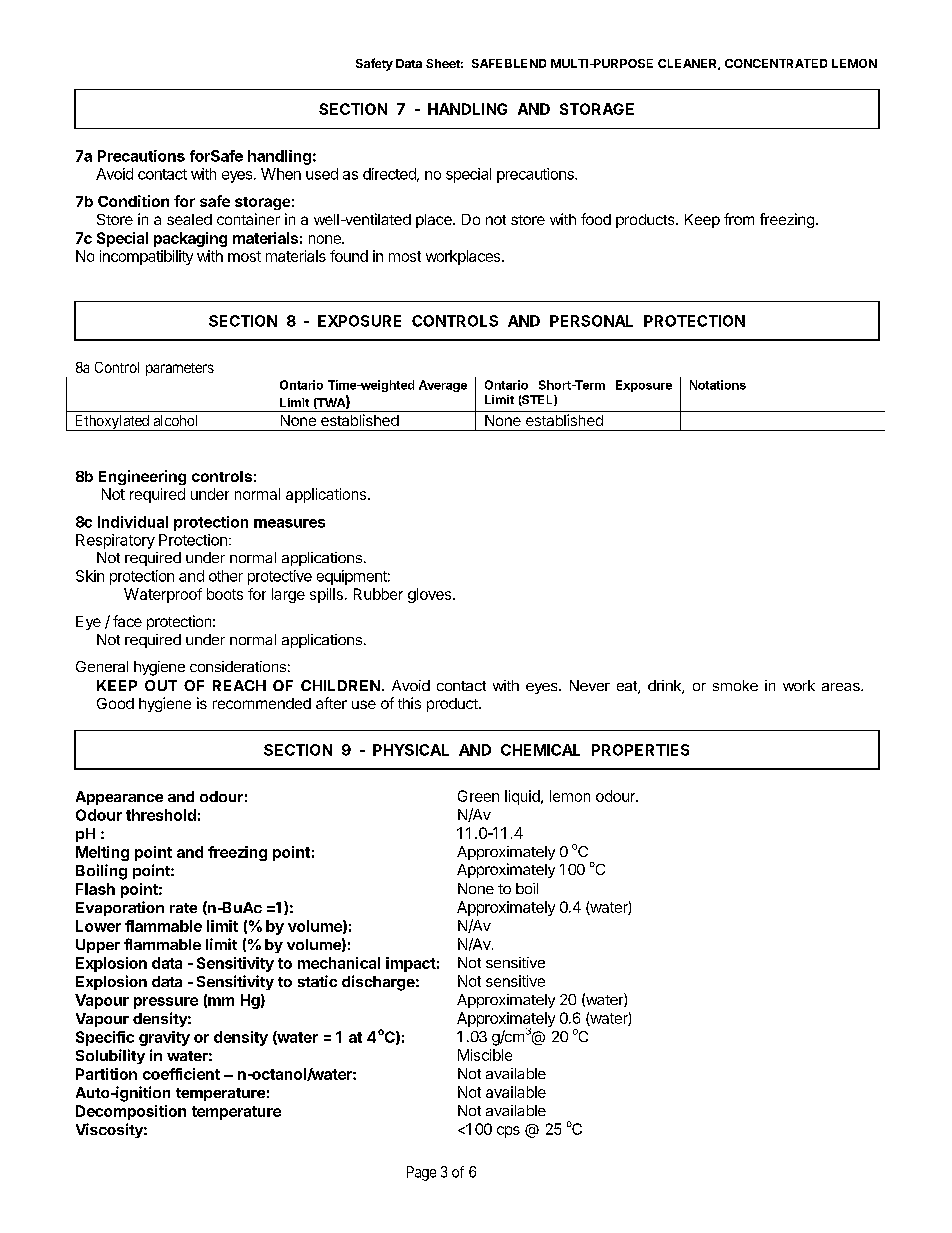  Describe the element at coordinates (688, 64) in the image. I see `CLEANER` at that location.
